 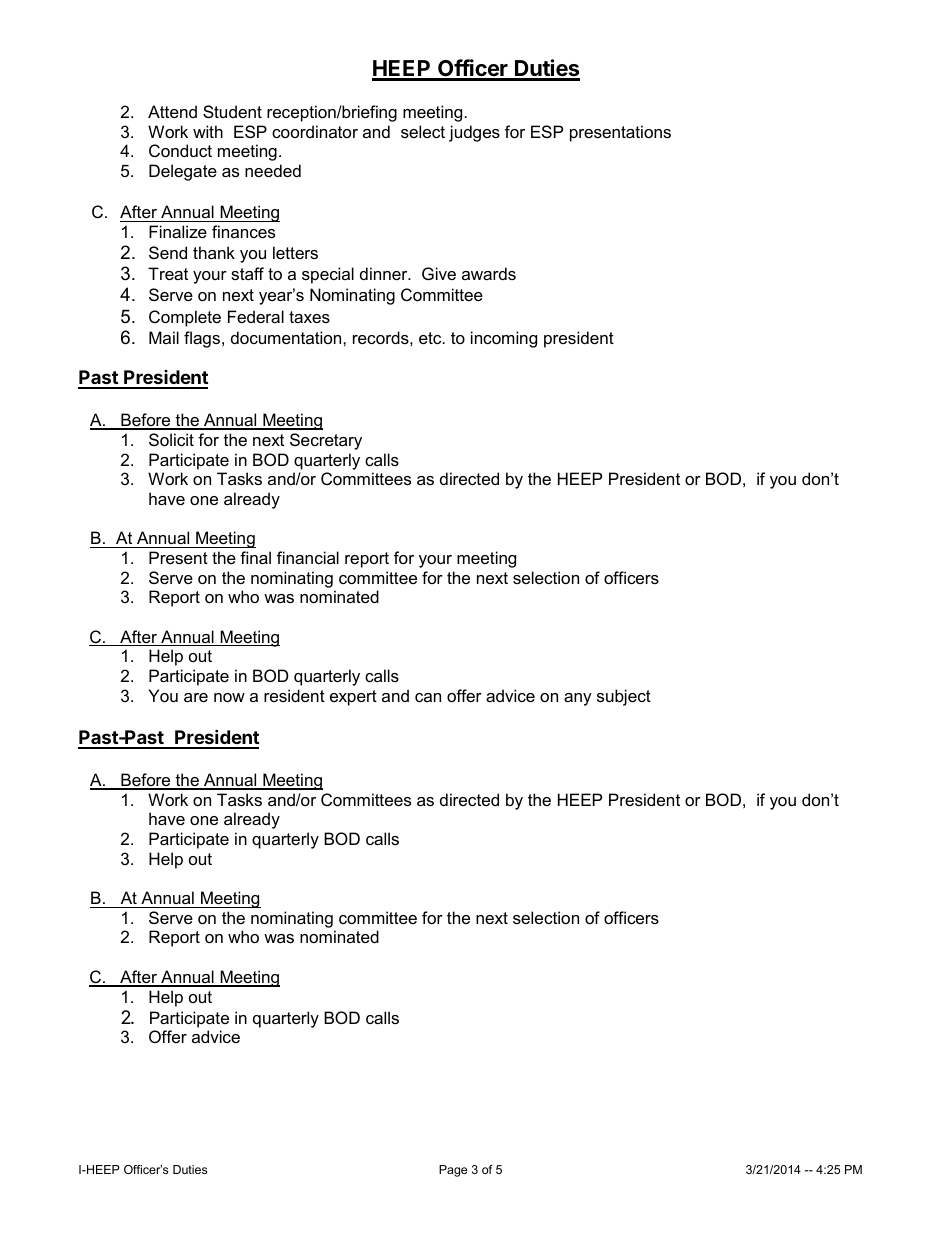 I want to click on judges, so click(x=474, y=133).
